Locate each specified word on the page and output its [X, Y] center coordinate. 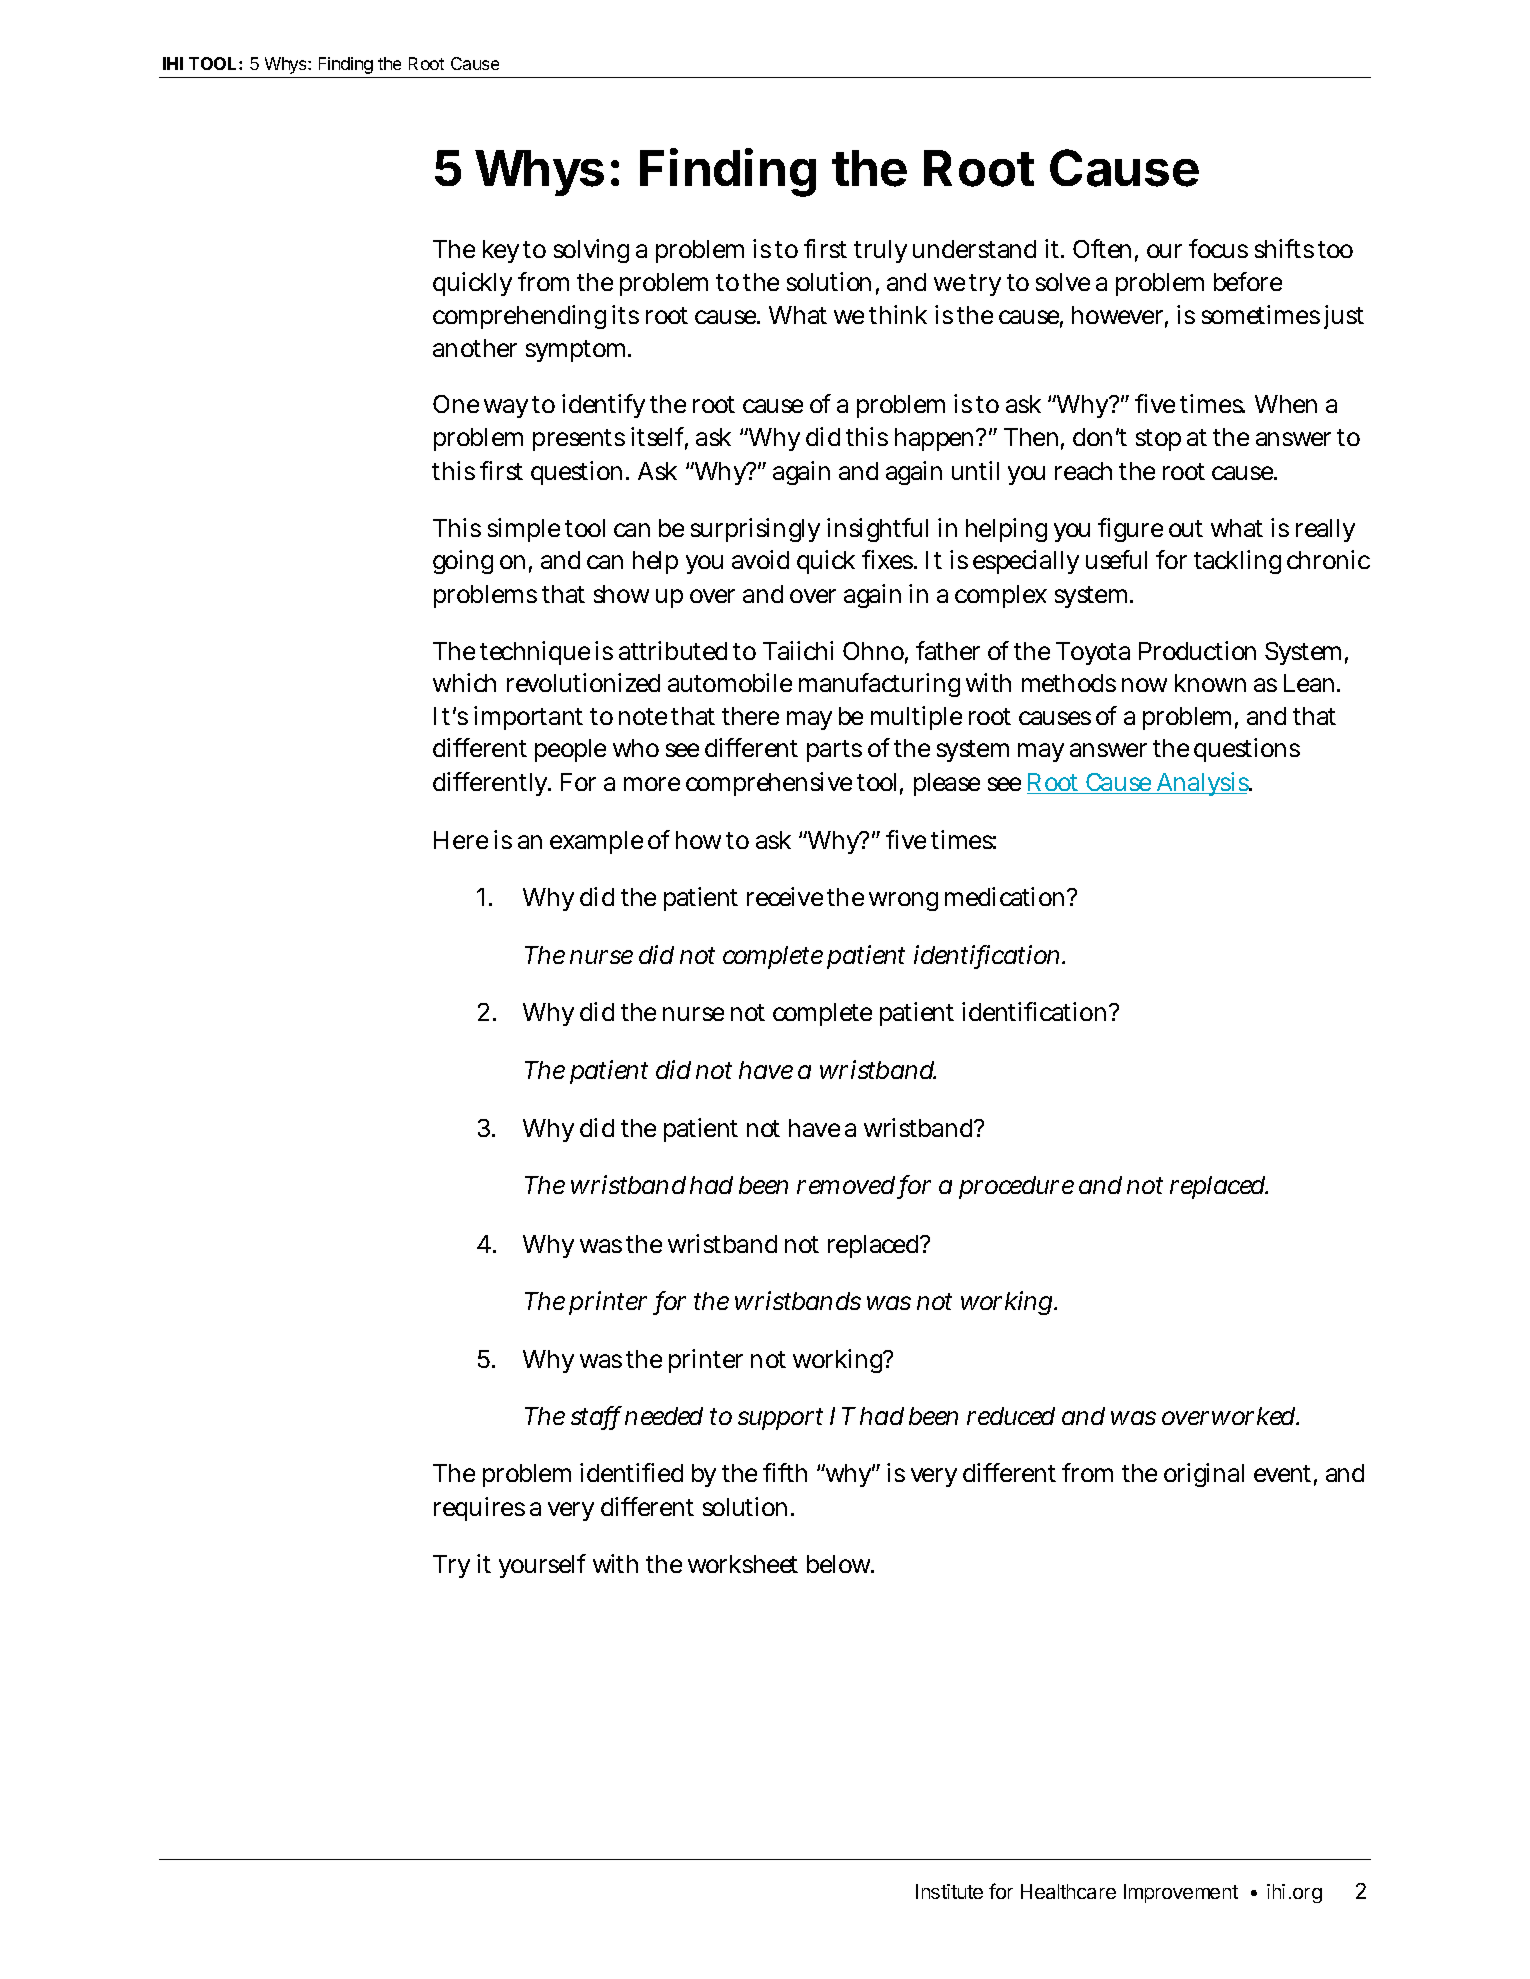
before [1248, 281]
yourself [542, 1566]
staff [596, 1417]
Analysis [1203, 784]
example [596, 842]
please [947, 784]
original [1204, 1475]
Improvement [1181, 1893]
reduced [1011, 1416]
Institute [949, 1891]
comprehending [519, 317]
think [898, 314]
